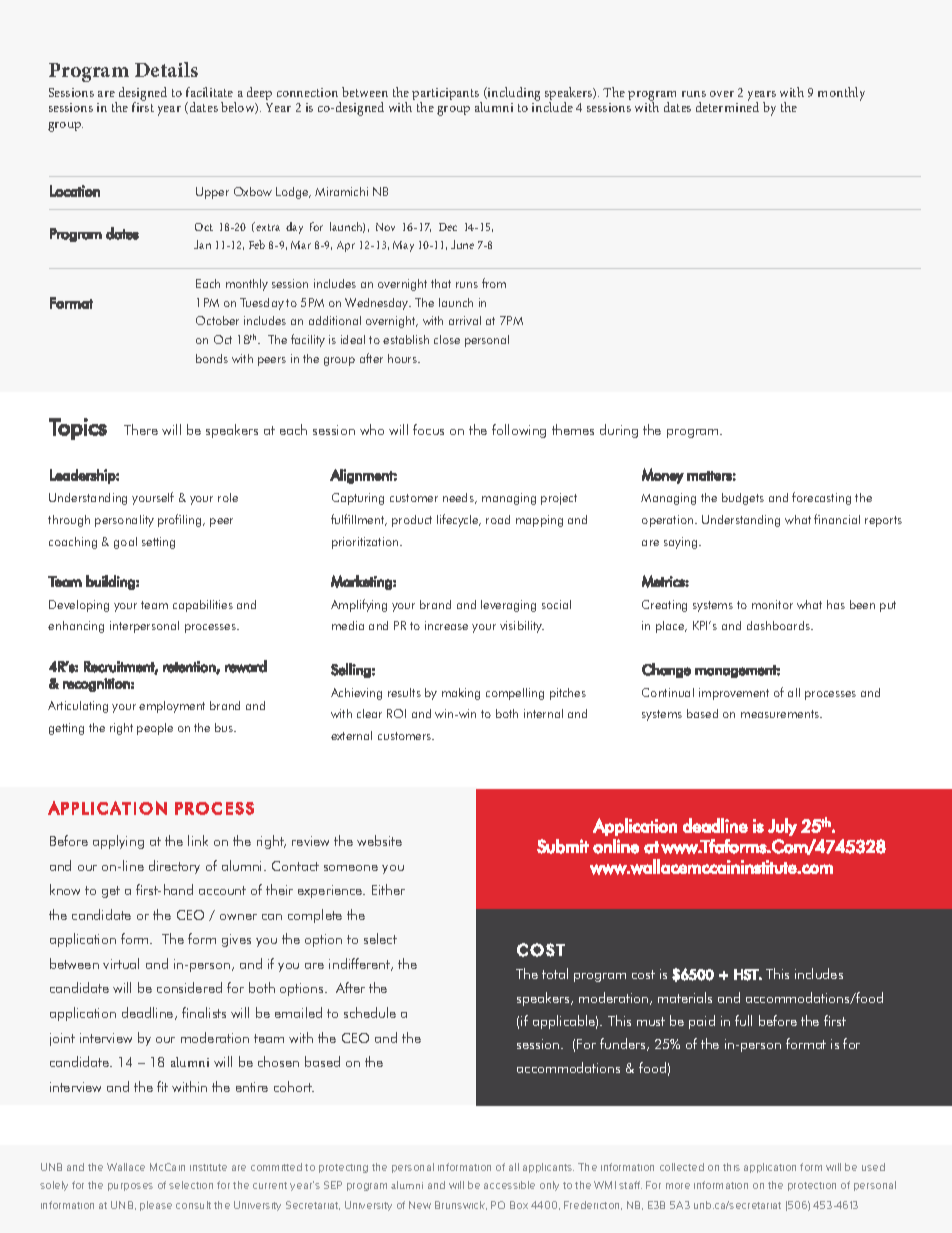 The image size is (952, 1233). What do you see at coordinates (447, 95) in the screenshot?
I see `participants` at bounding box center [447, 95].
